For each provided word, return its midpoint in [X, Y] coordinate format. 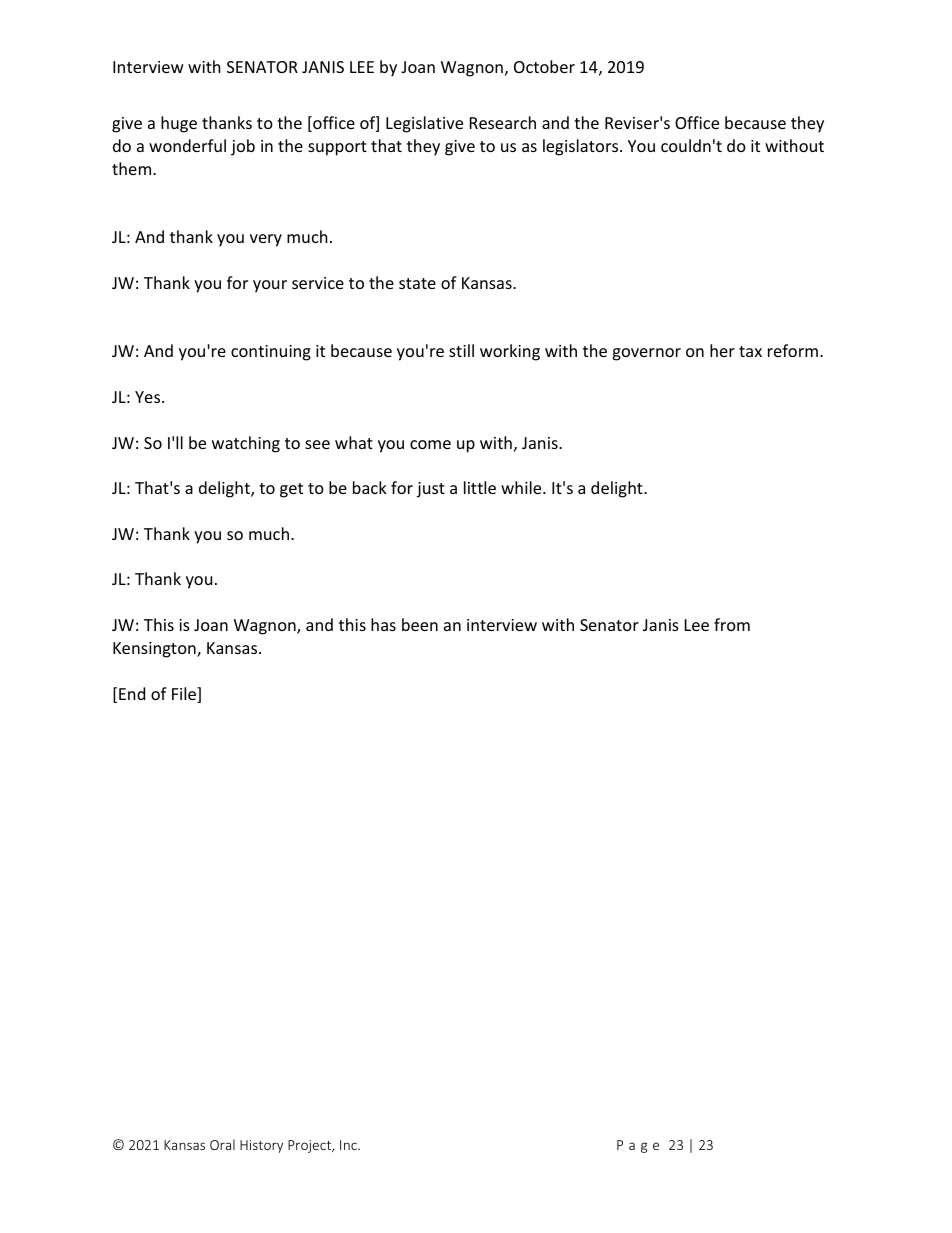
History [261, 1146]
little [480, 487]
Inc [349, 1145]
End [132, 693]
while [522, 487]
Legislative [424, 124]
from [732, 624]
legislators [582, 147]
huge [179, 124]
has [383, 624]
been [420, 624]
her [722, 350]
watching [246, 444]
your [270, 286]
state [417, 283]
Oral [222, 1144]
